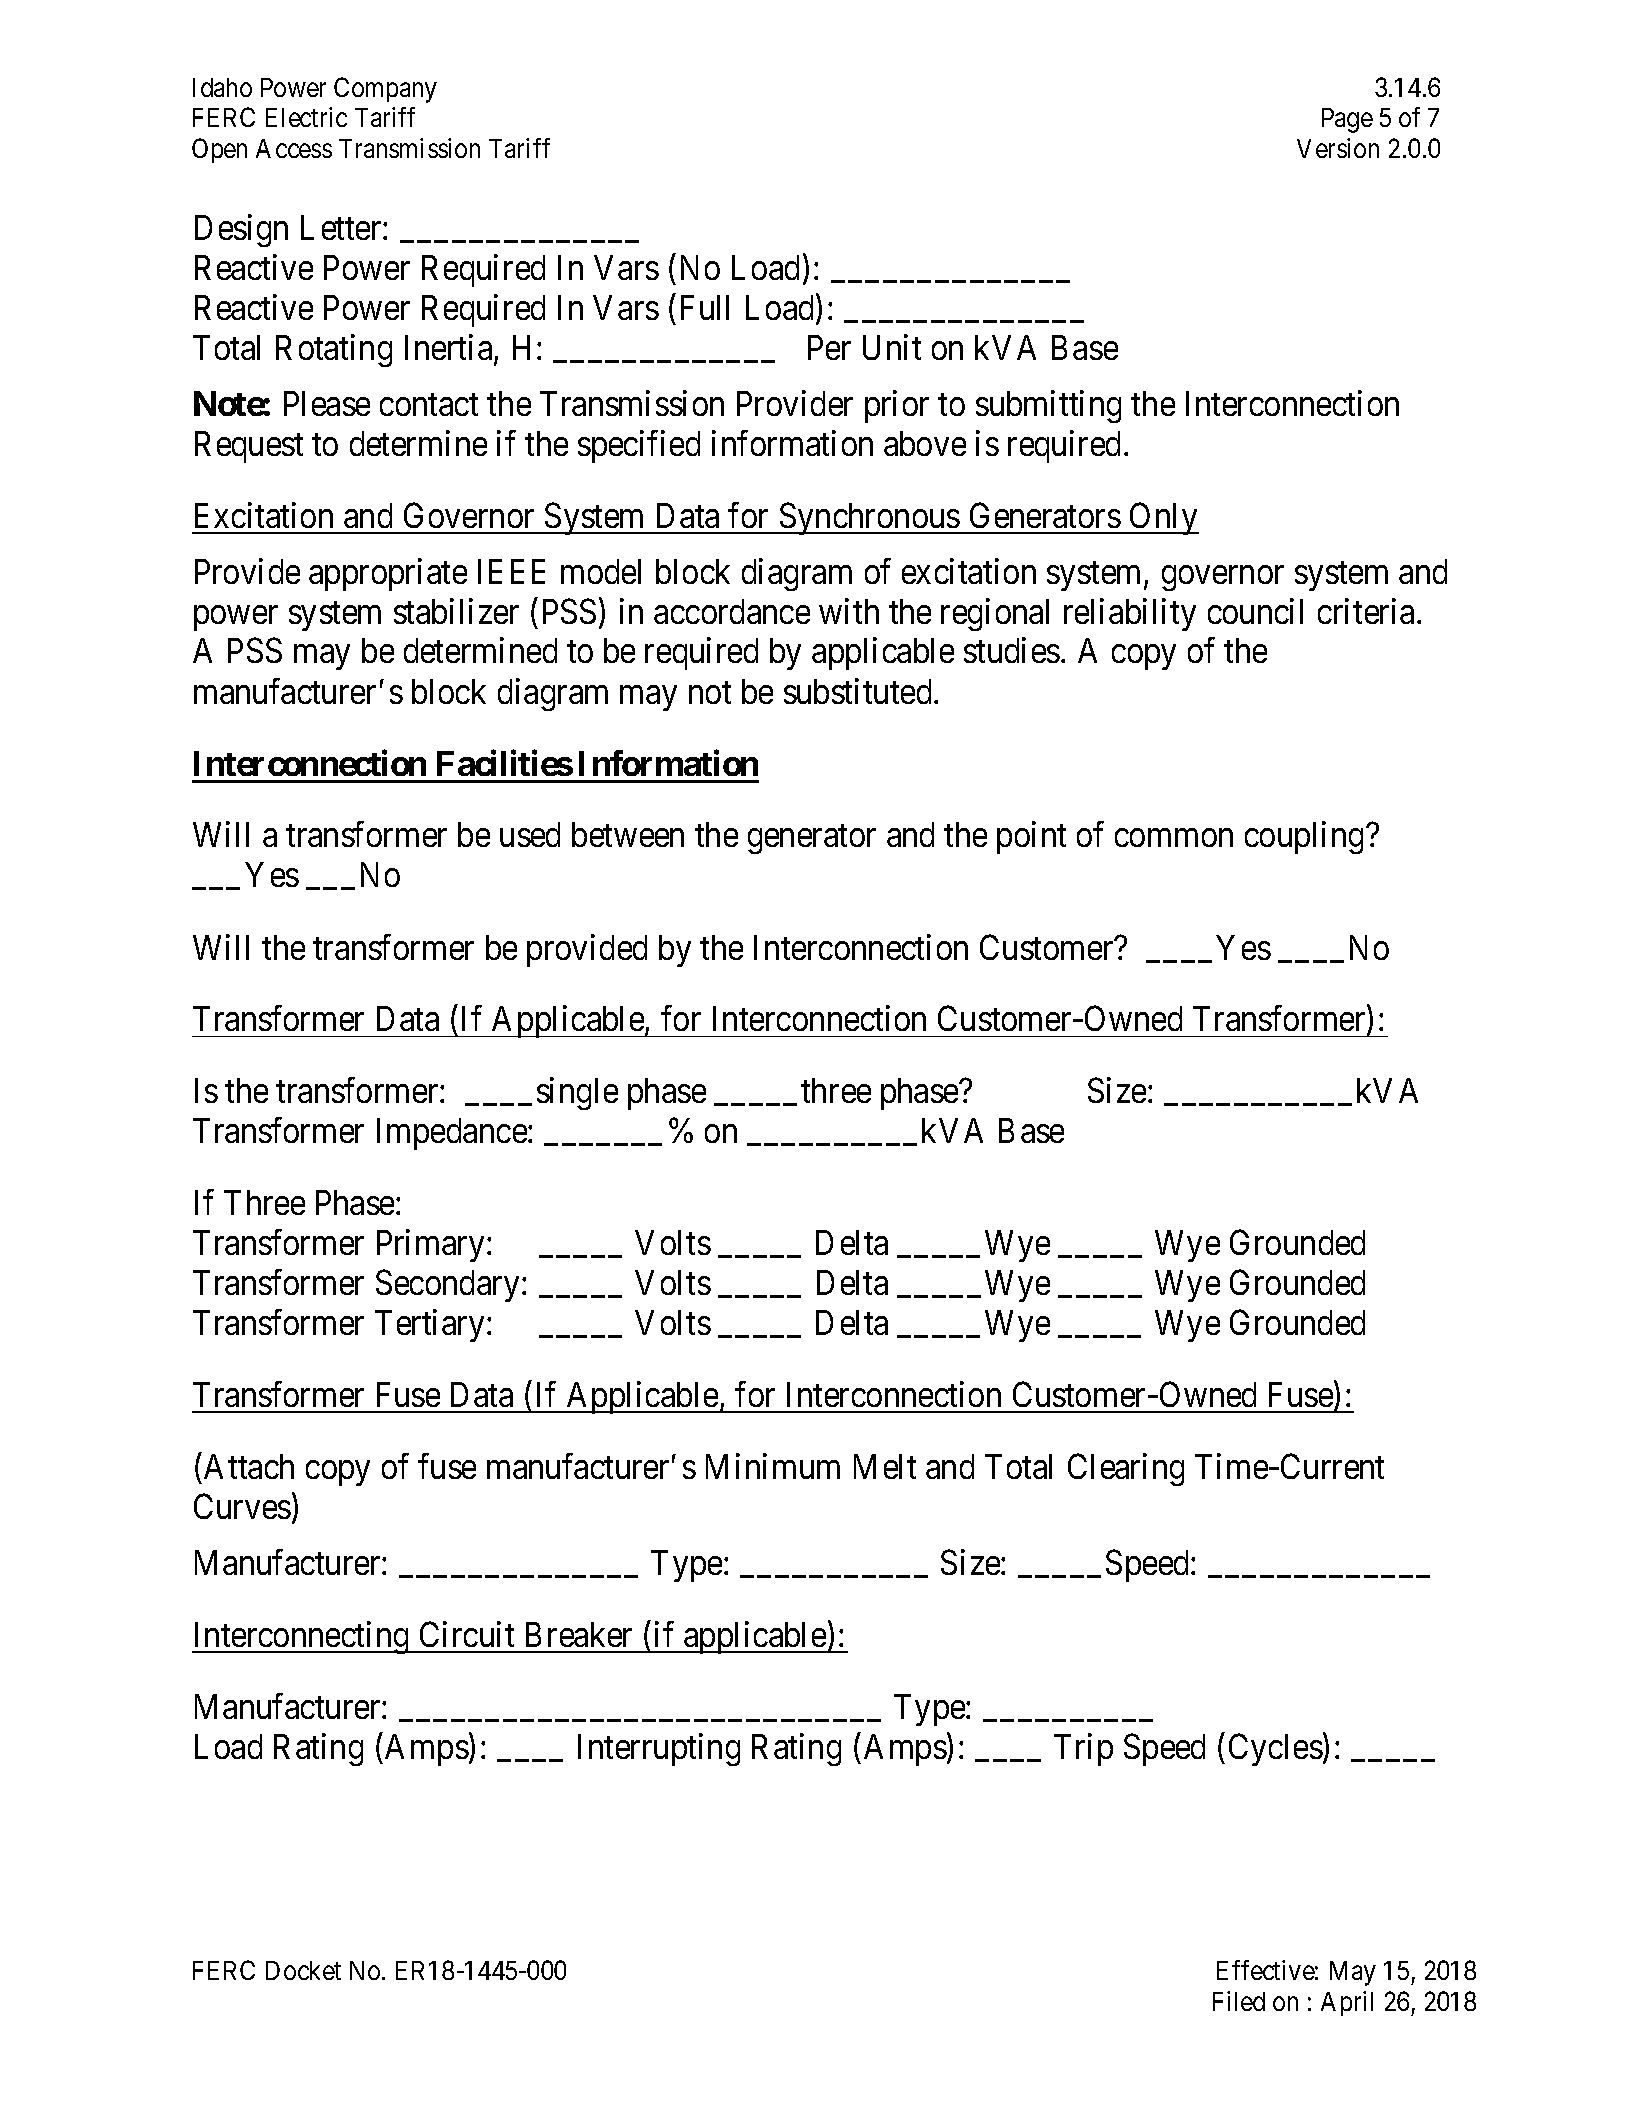 The image size is (1634, 2115). What do you see at coordinates (306, 117) in the screenshot?
I see `Electric` at bounding box center [306, 117].
